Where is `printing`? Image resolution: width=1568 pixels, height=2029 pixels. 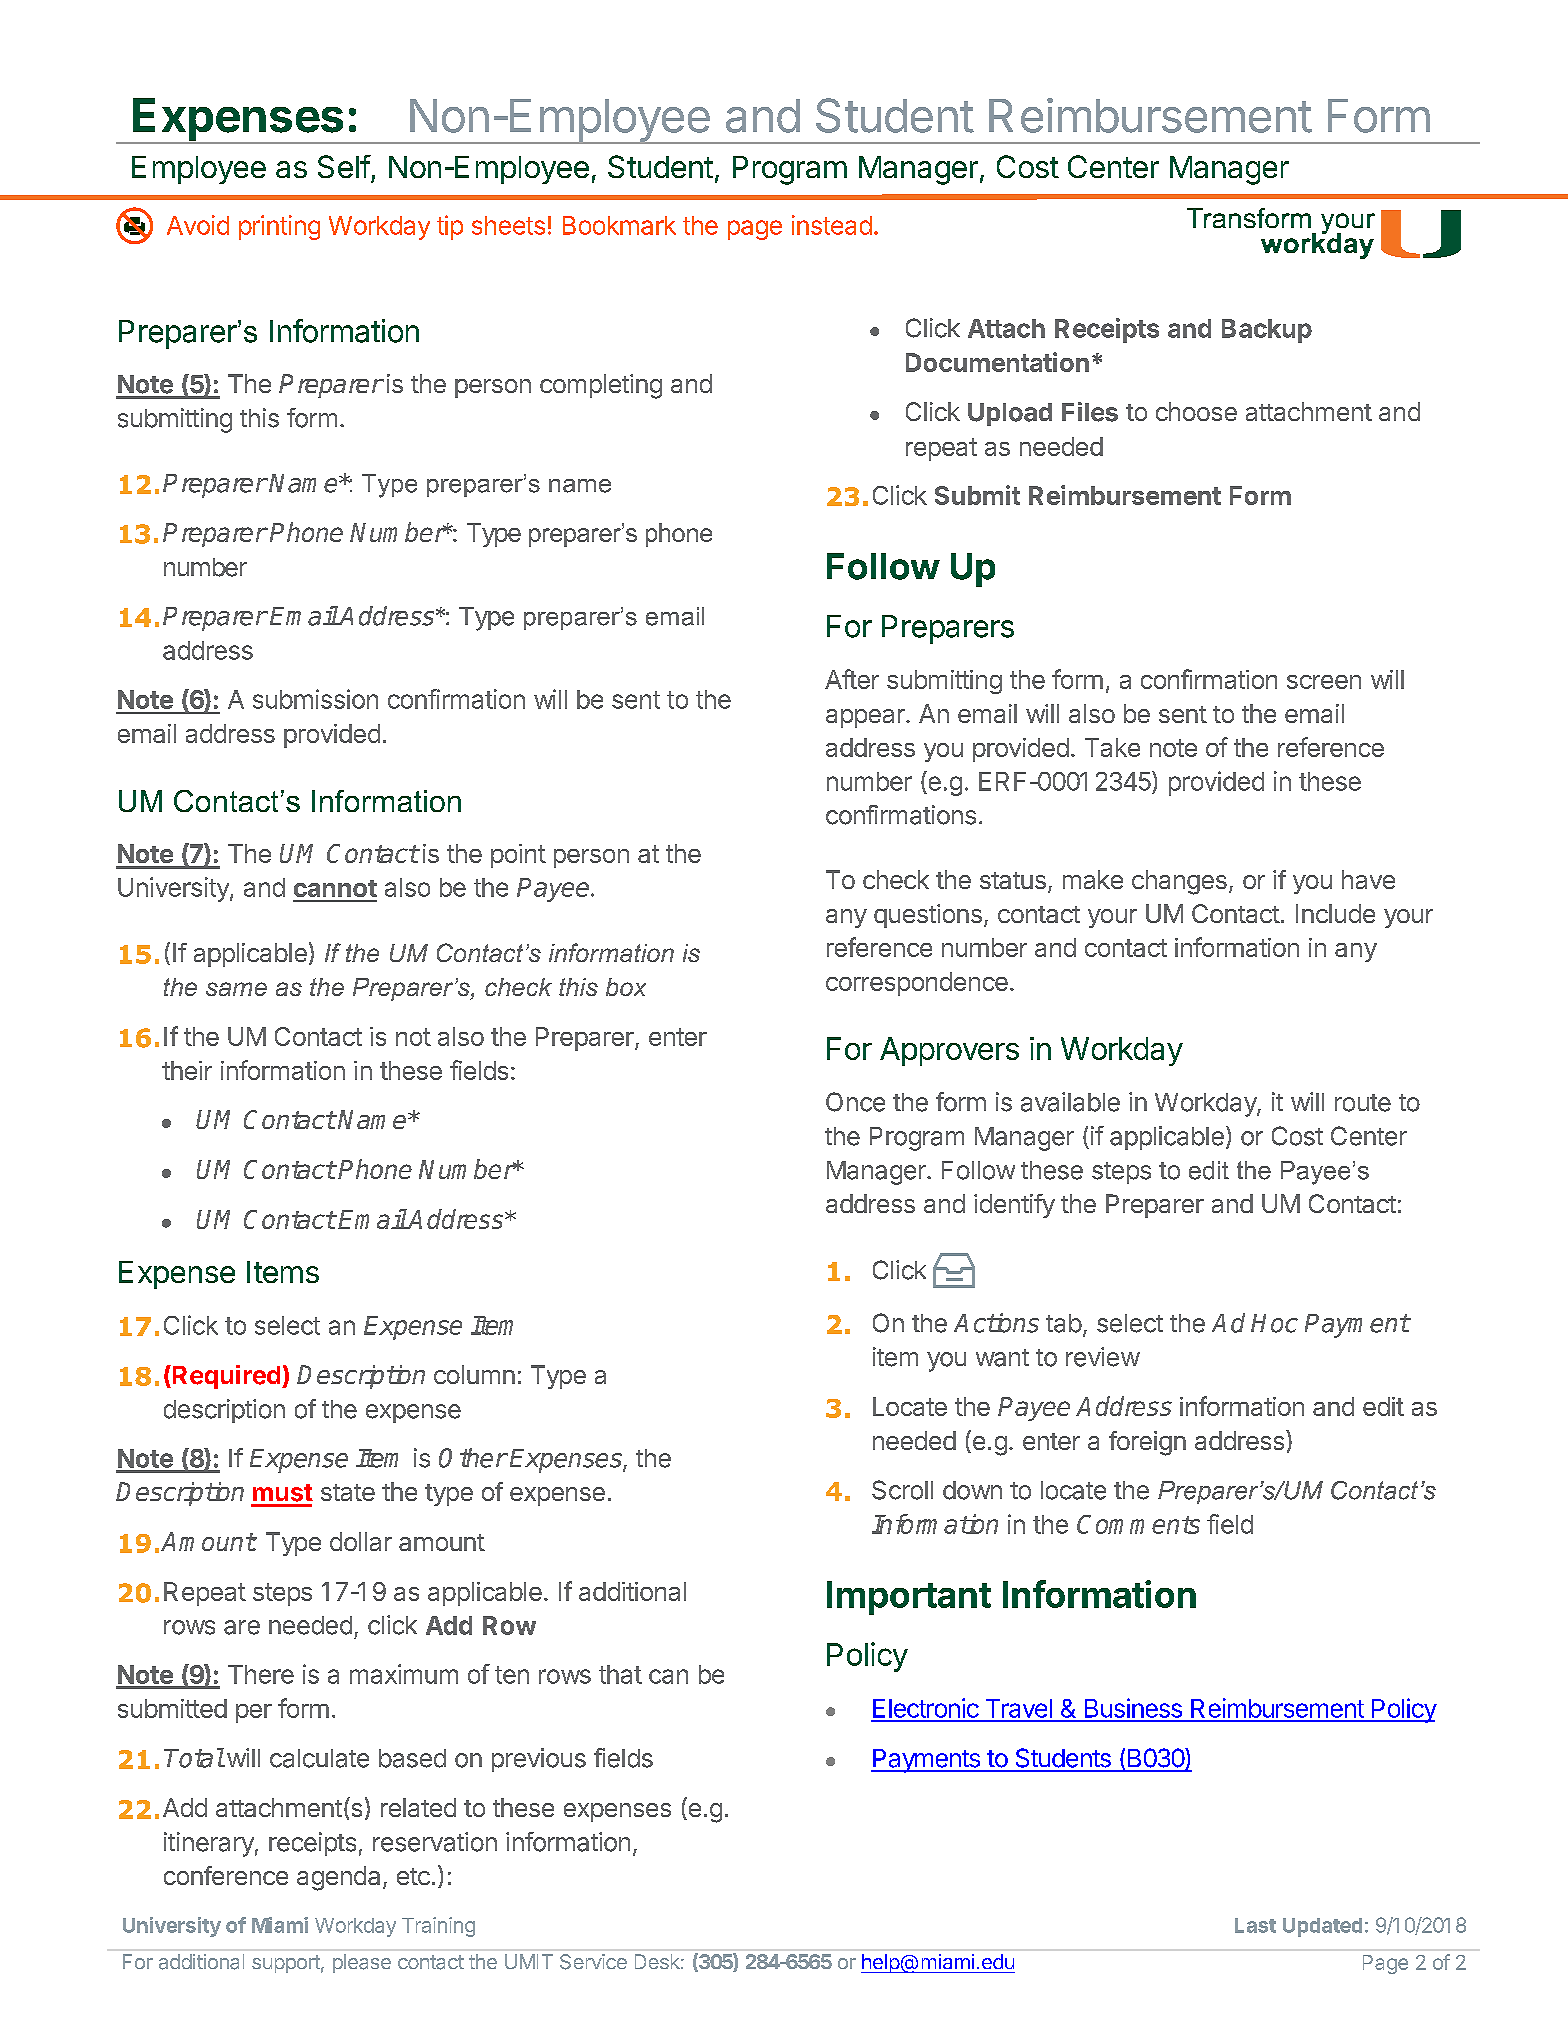
printing is located at coordinates (279, 227).
